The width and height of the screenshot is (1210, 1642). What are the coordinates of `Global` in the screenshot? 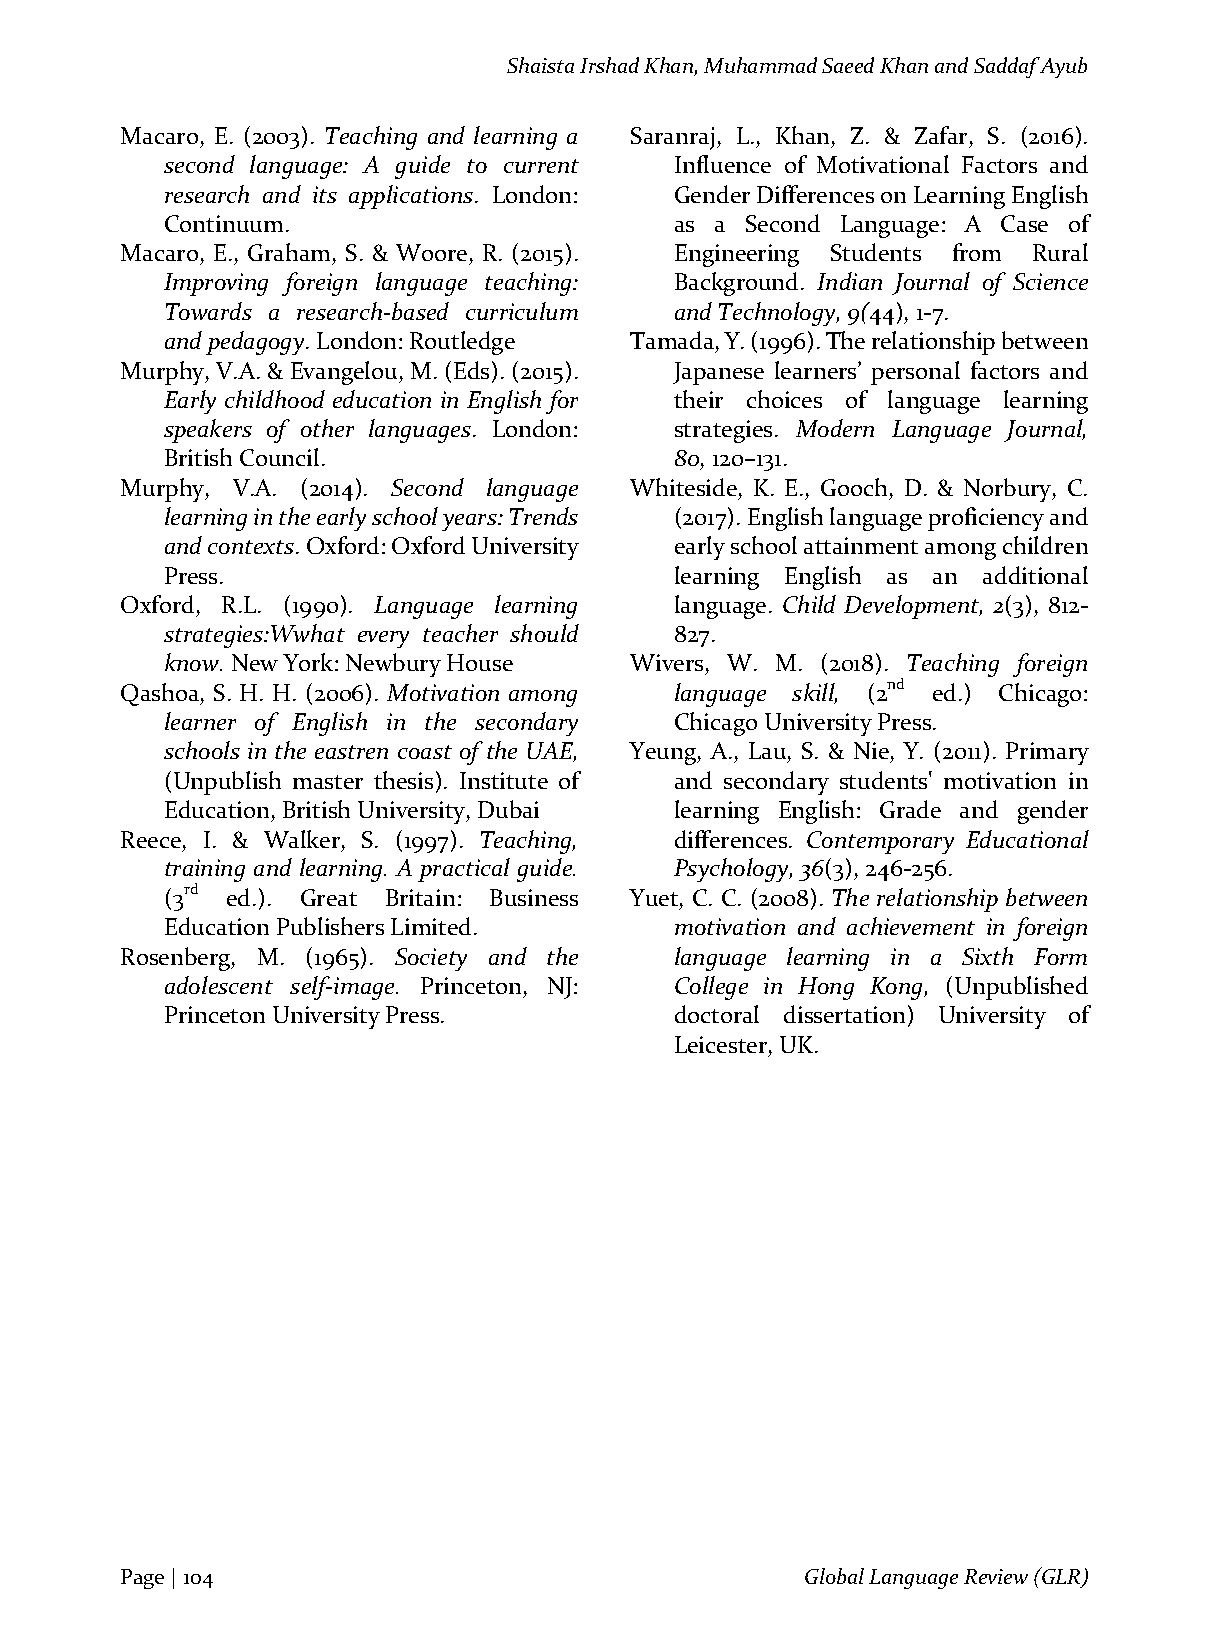 It's located at (834, 1576).
